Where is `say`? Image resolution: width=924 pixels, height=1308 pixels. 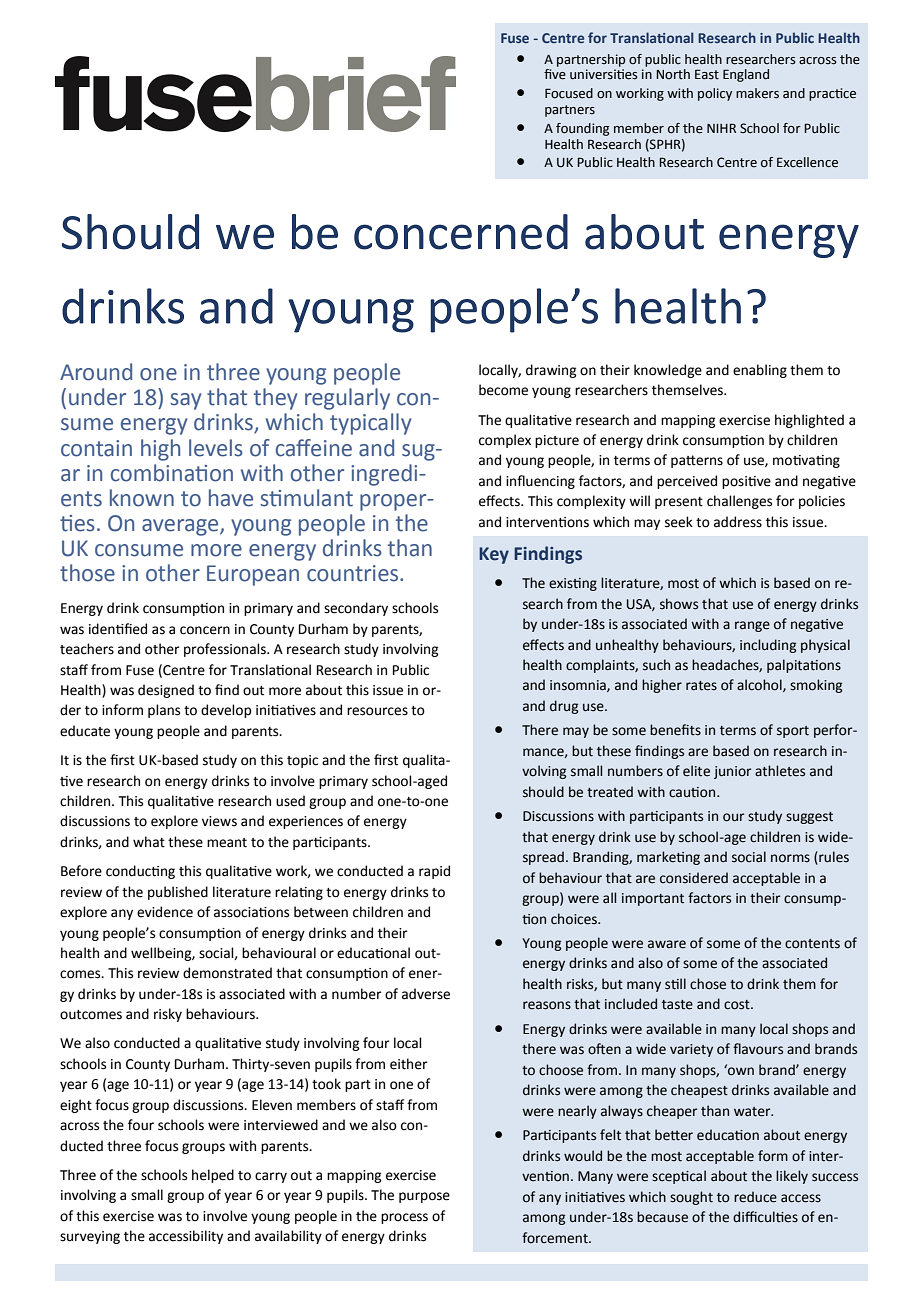
say is located at coordinates (185, 401).
